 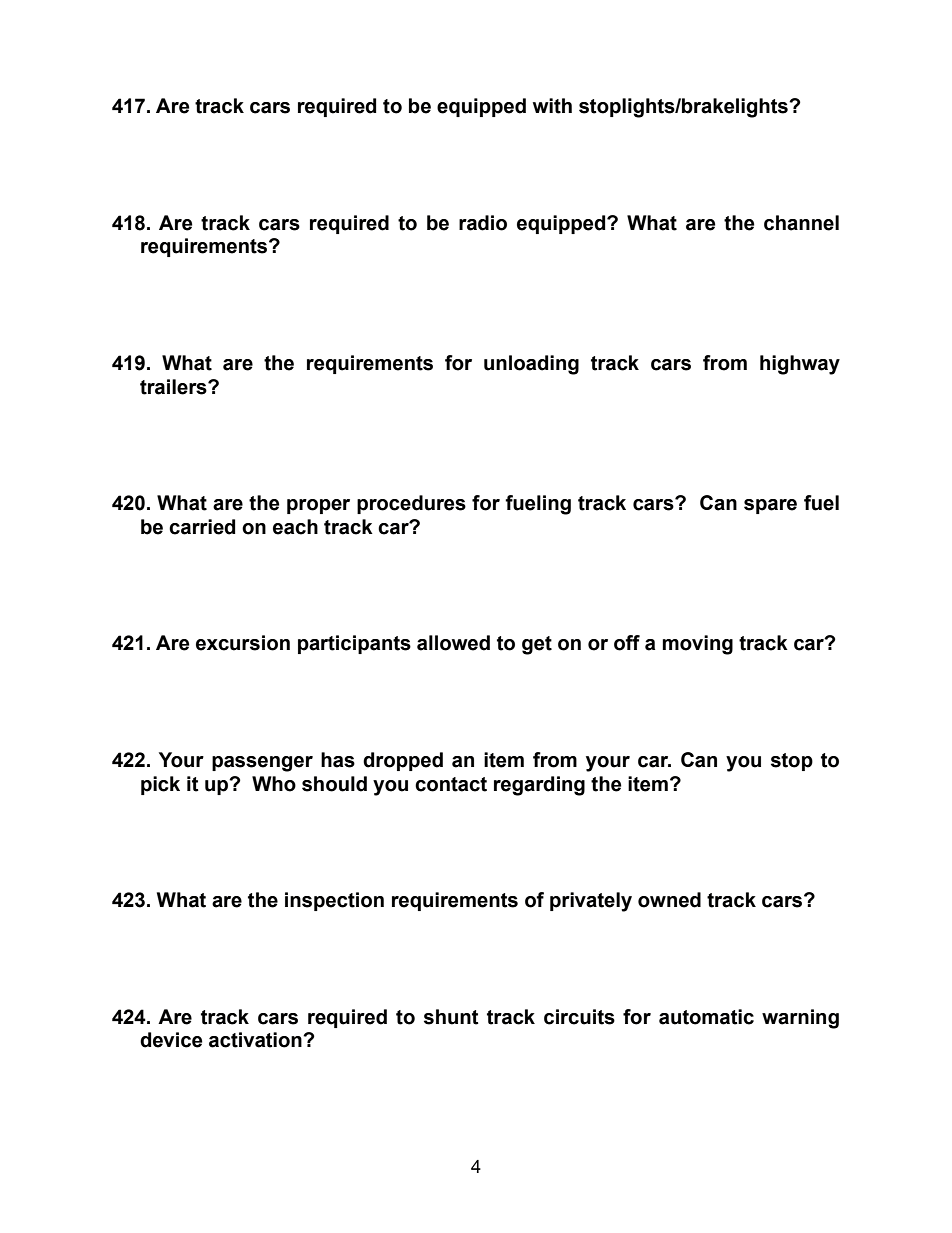 What do you see at coordinates (451, 784) in the document?
I see `contact` at bounding box center [451, 784].
